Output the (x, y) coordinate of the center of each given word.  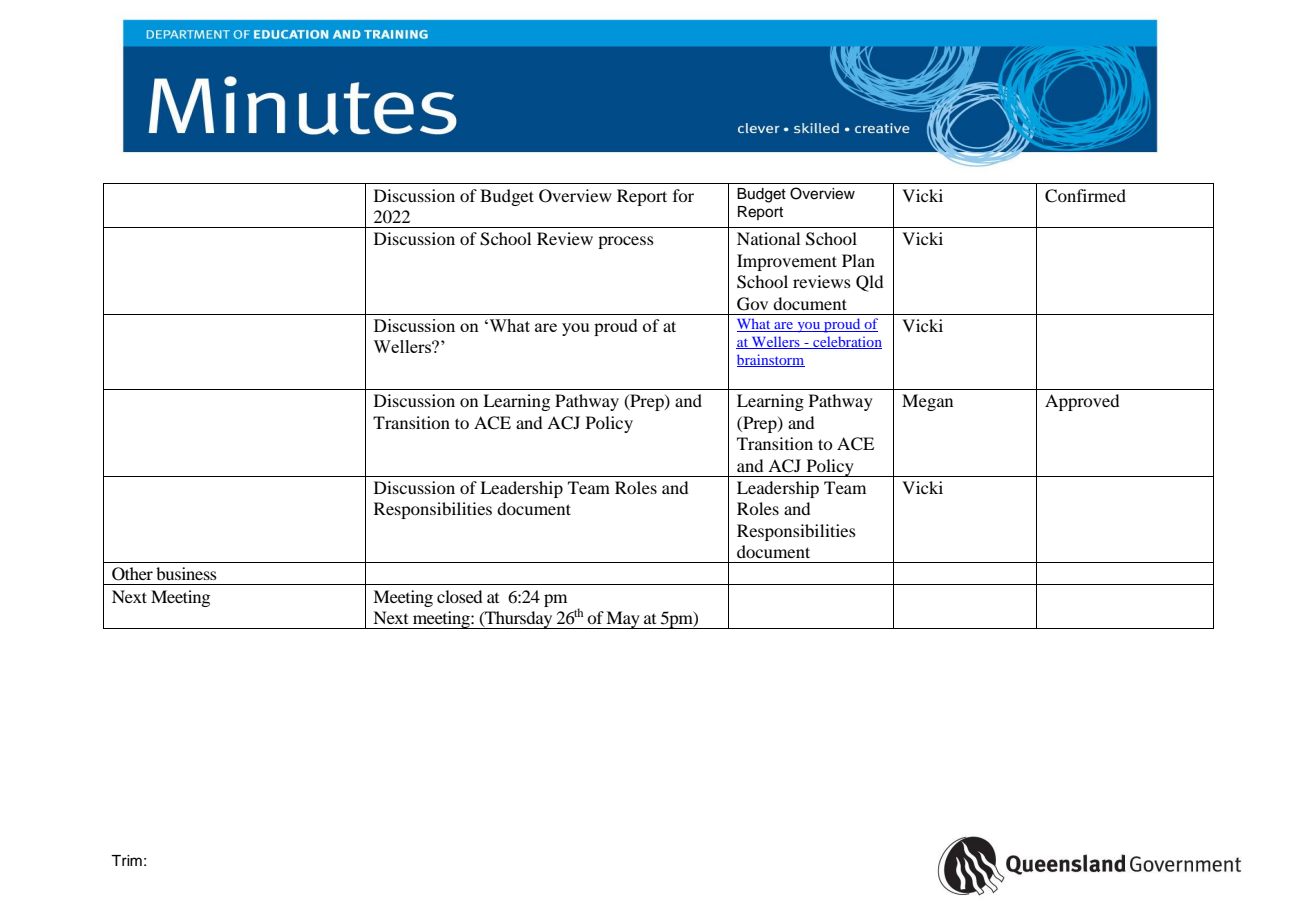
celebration (846, 342)
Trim (126, 860)
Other (132, 574)
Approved (1082, 402)
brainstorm (771, 360)
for (683, 195)
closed (459, 596)
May (623, 620)
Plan (858, 260)
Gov (752, 304)
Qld (869, 283)
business (186, 573)
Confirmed (1085, 196)
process (626, 242)
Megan (927, 402)
